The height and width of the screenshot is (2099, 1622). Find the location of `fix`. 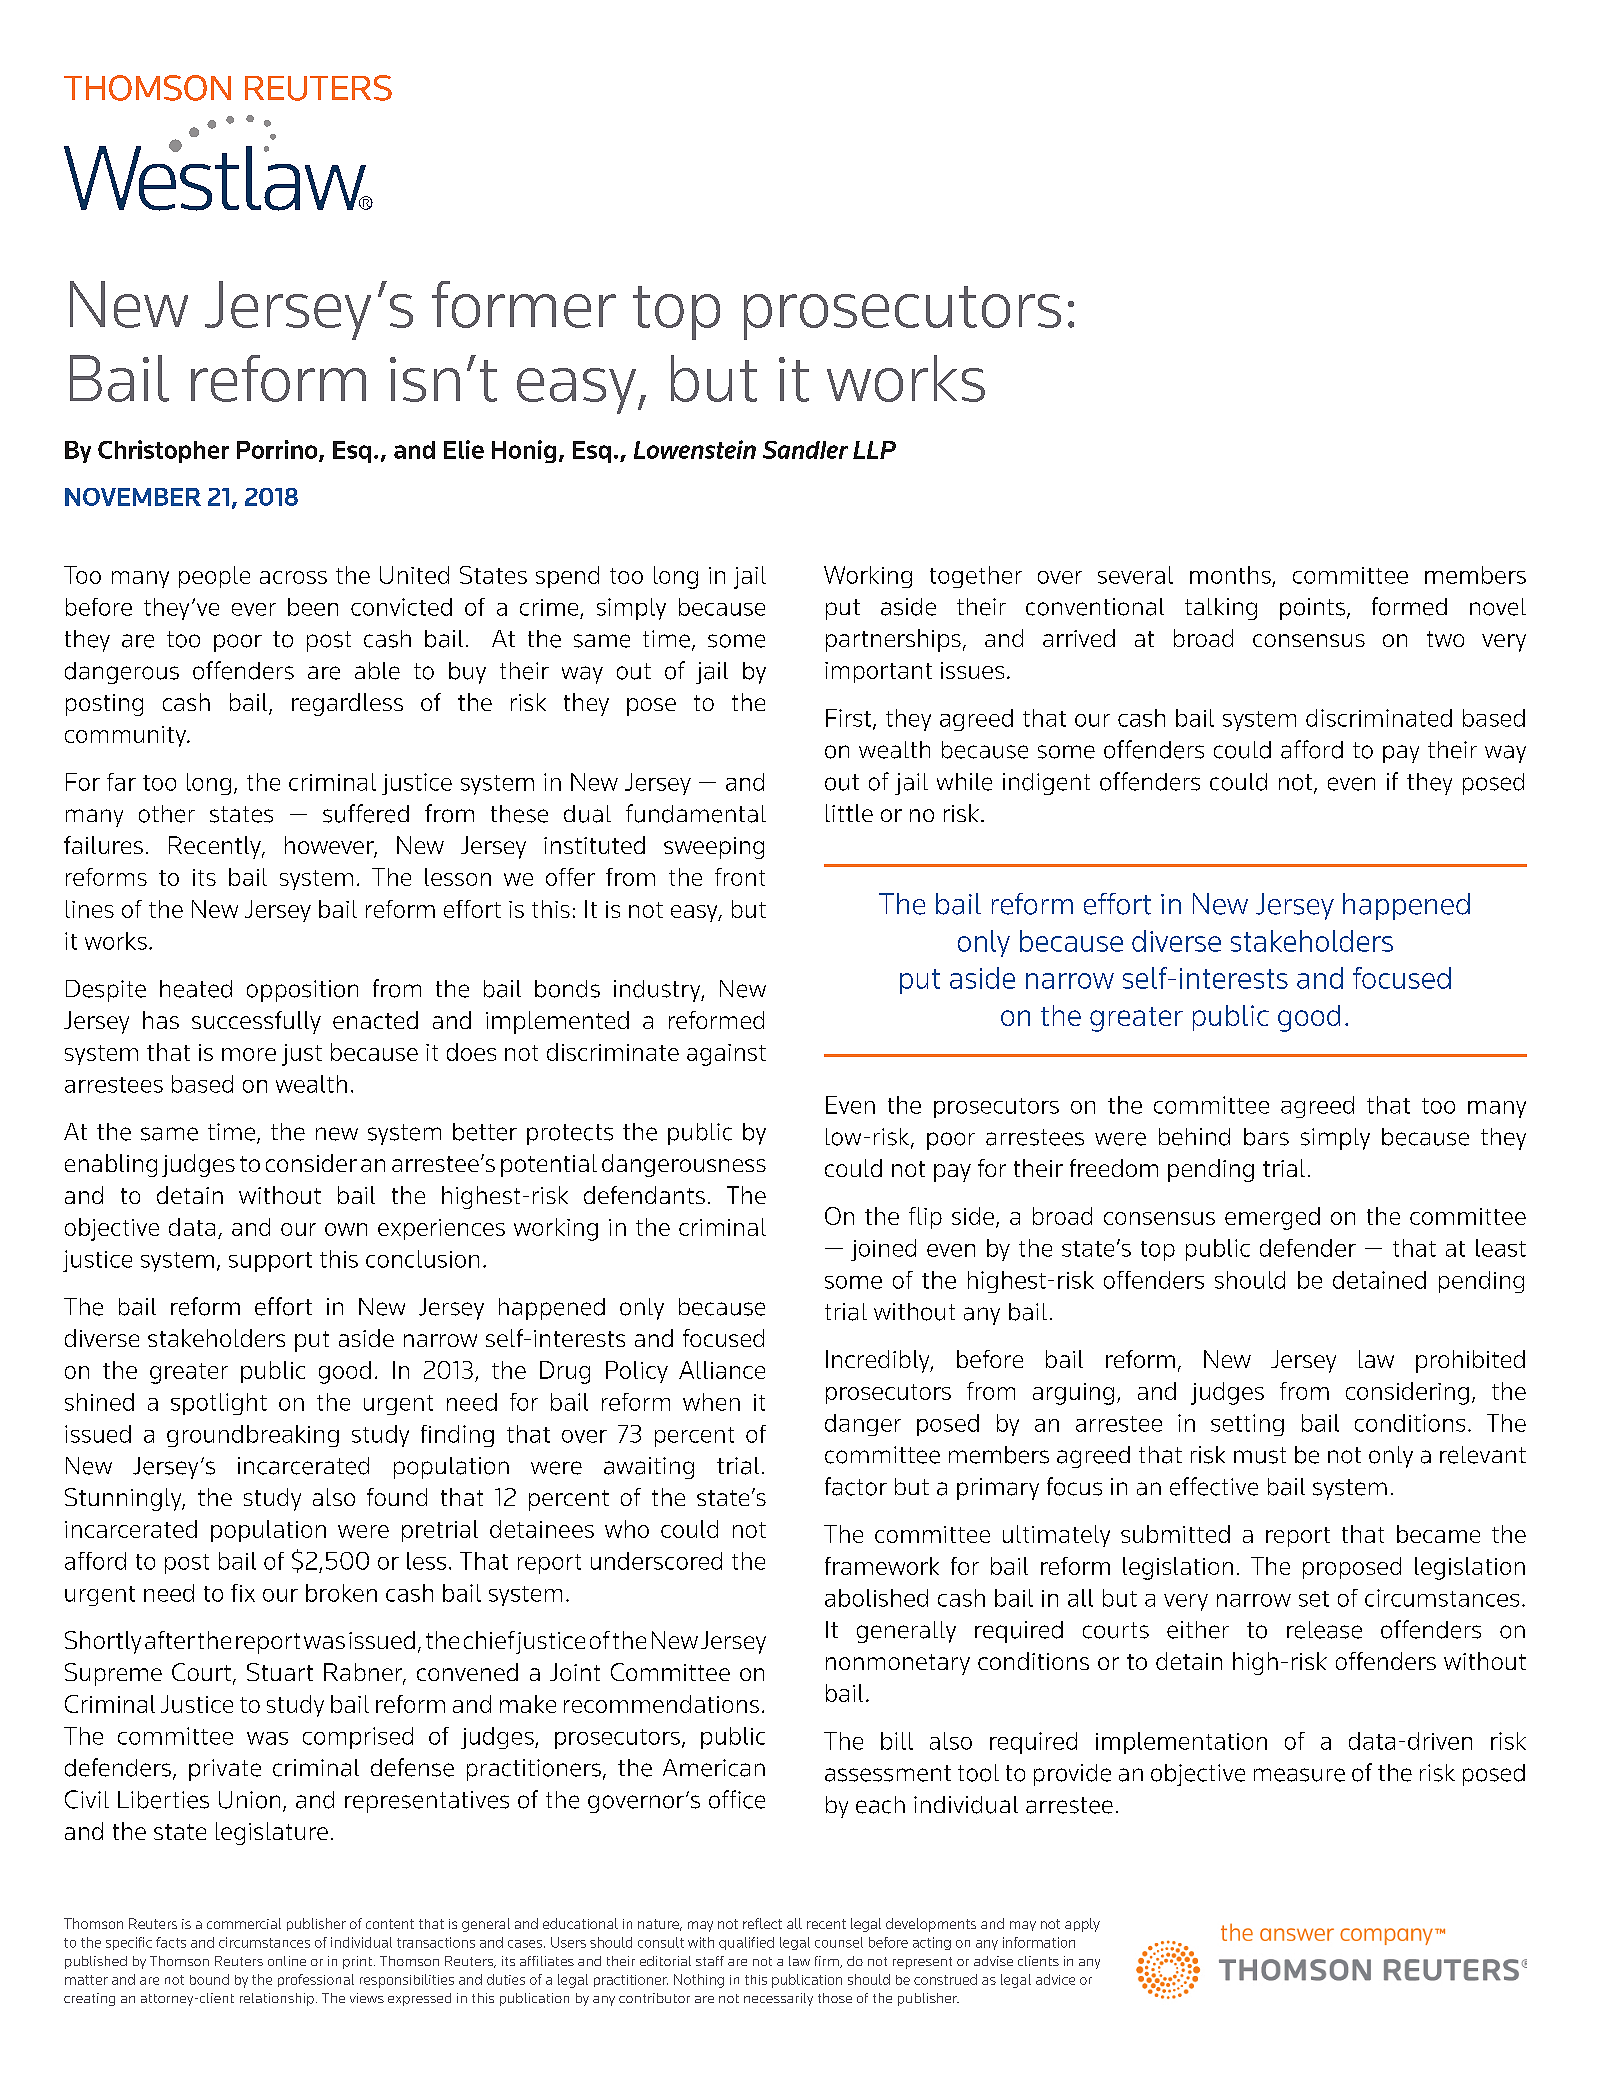

fix is located at coordinates (243, 1593).
